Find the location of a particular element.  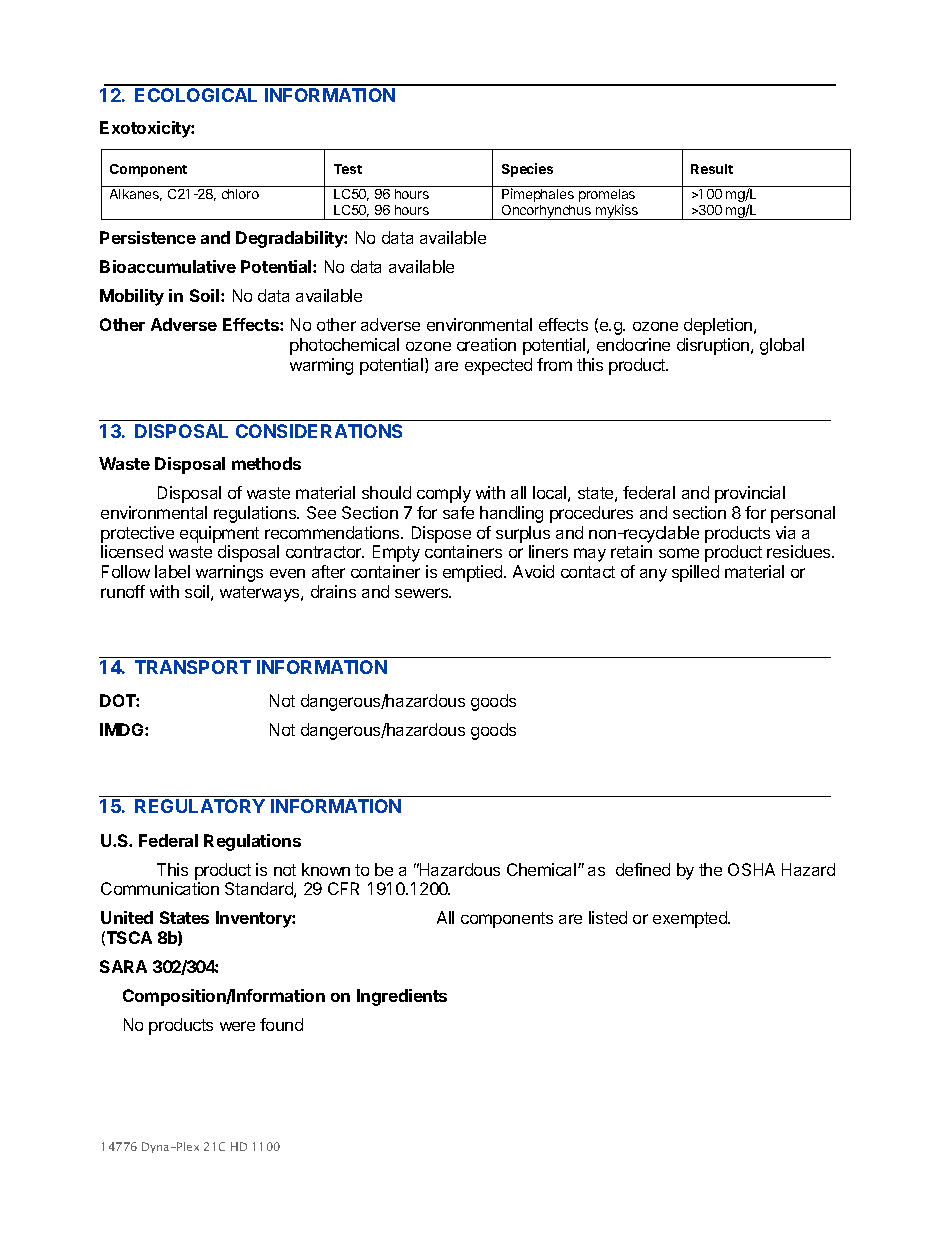

warnings is located at coordinates (229, 573).
